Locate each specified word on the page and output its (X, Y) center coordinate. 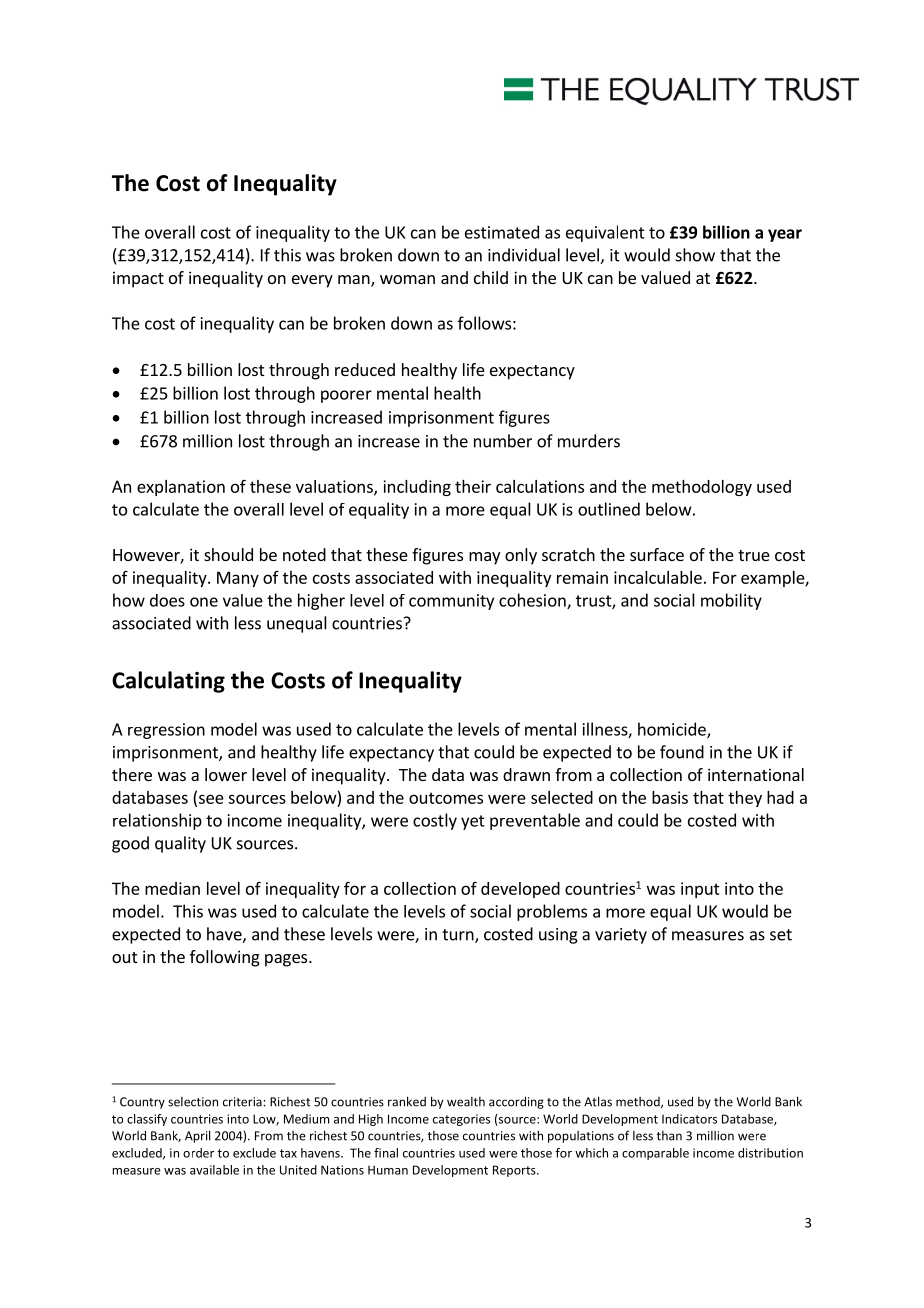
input (700, 890)
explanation (181, 488)
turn (459, 936)
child (491, 277)
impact (138, 279)
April (197, 1136)
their (473, 486)
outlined (609, 509)
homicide (673, 730)
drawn (526, 774)
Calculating (168, 682)
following (225, 958)
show (695, 255)
